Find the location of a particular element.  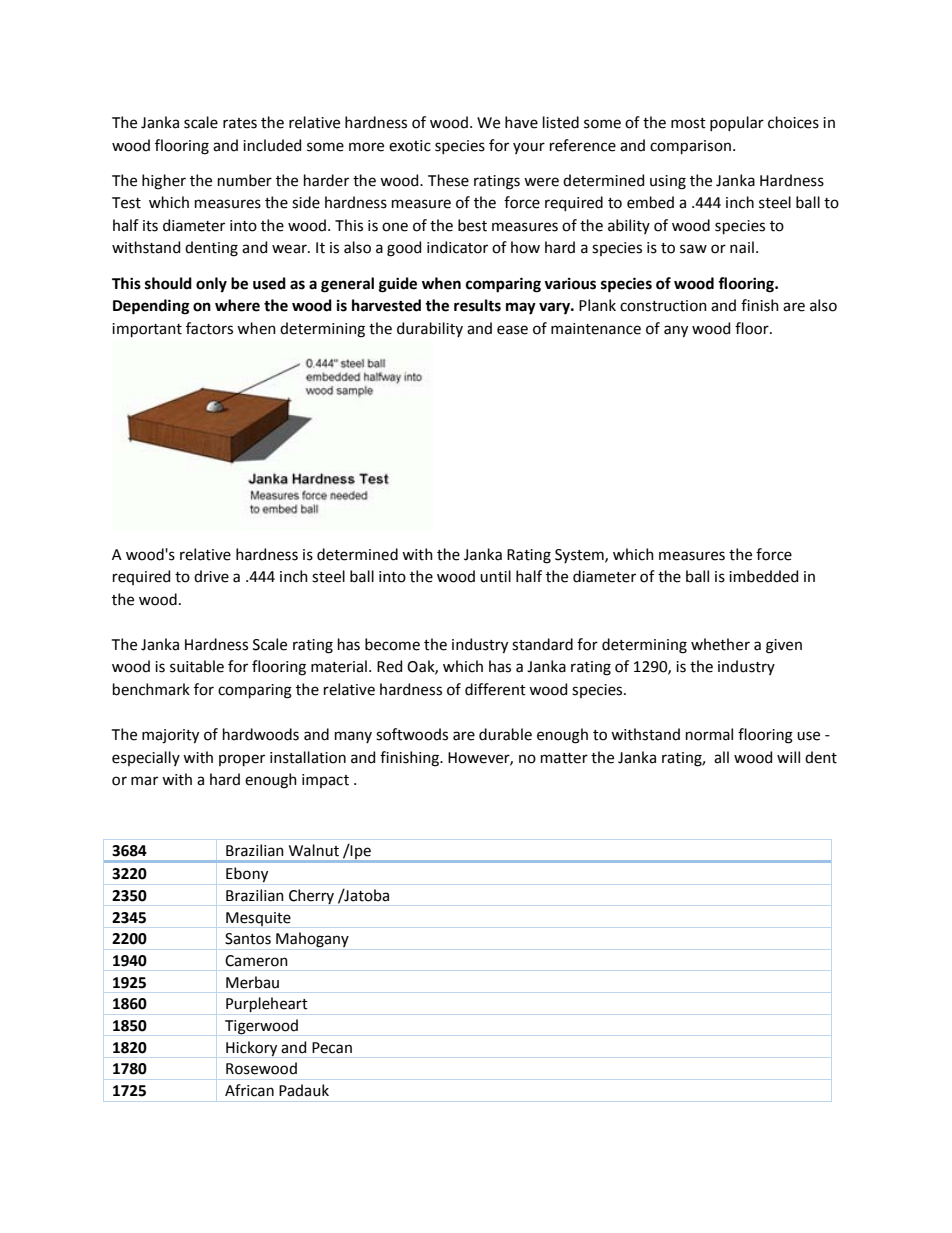

These is located at coordinates (448, 180).
